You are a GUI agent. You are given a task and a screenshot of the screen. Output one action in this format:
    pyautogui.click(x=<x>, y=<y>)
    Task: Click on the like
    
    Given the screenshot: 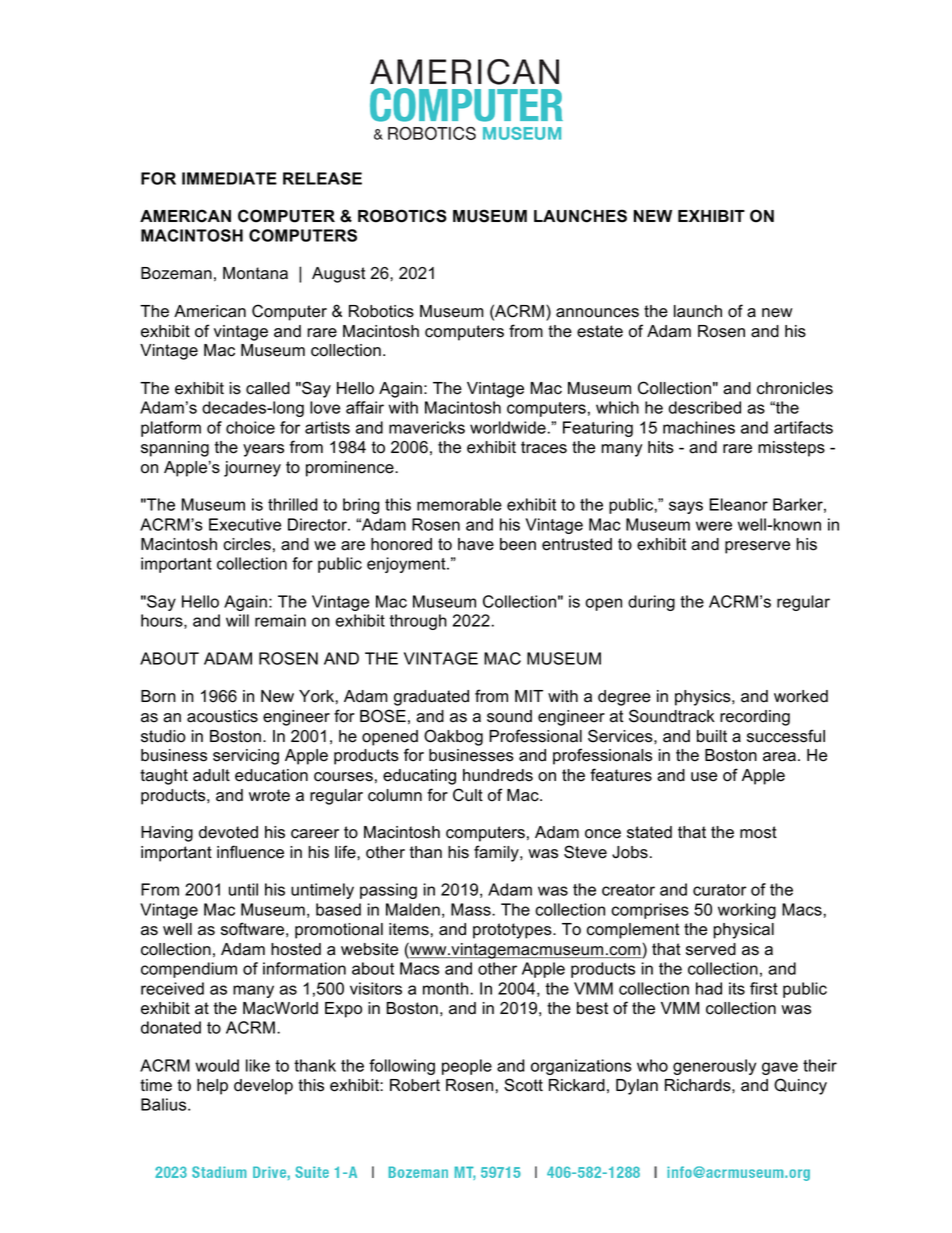 What is the action you would take?
    pyautogui.click(x=258, y=1065)
